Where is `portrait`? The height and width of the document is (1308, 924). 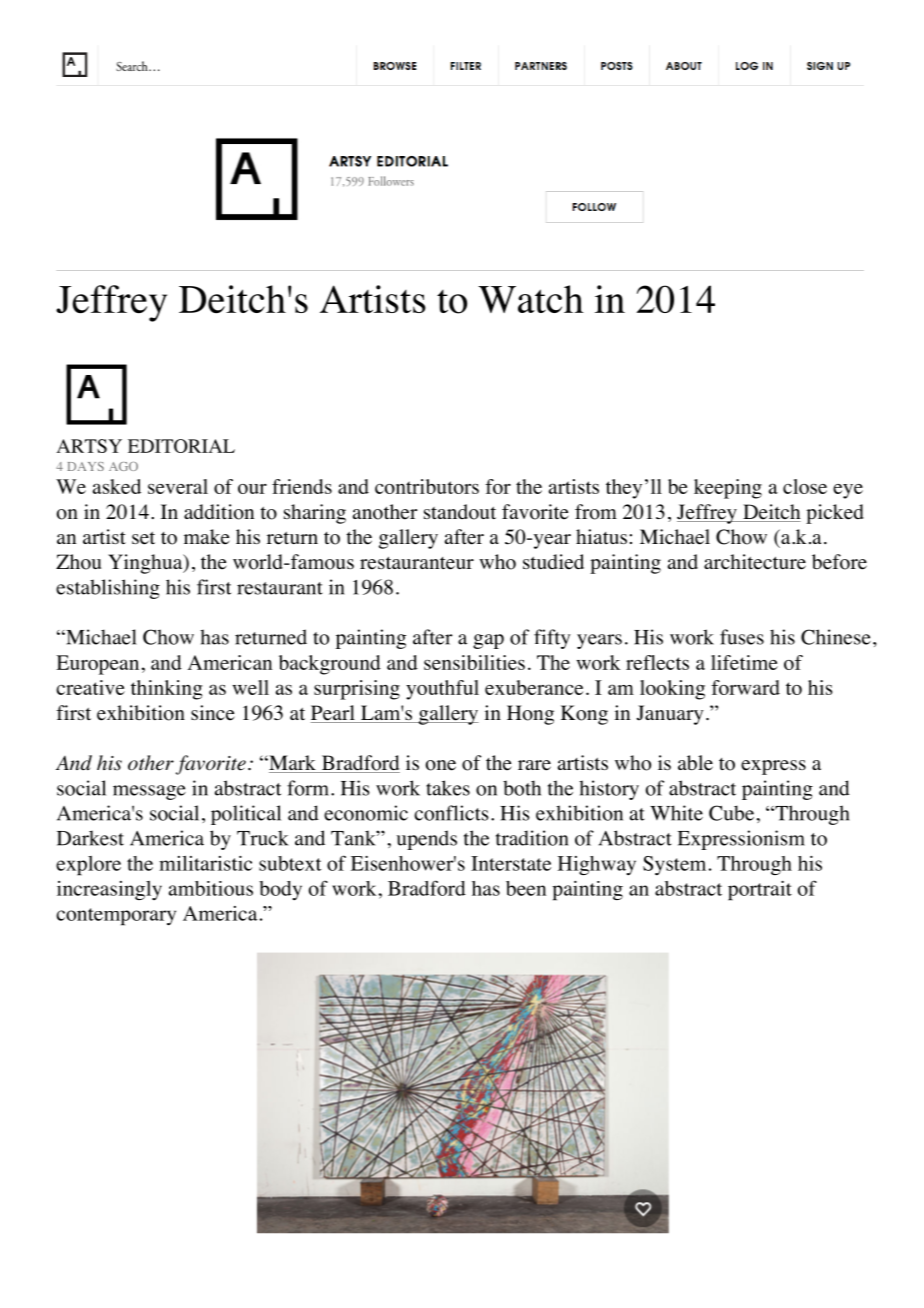
portrait is located at coordinates (760, 891).
